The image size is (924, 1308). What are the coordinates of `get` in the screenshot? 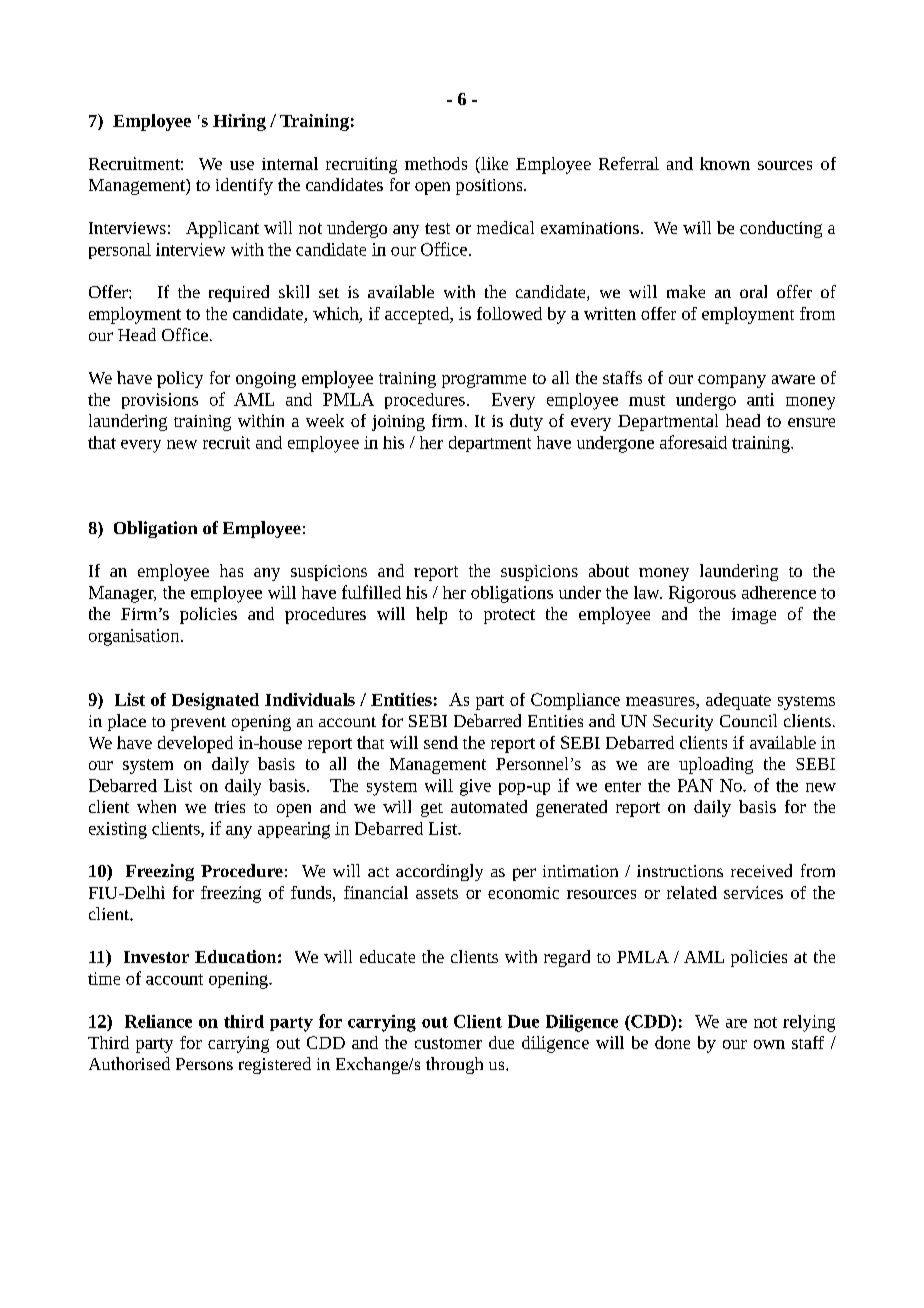 It's located at (432, 810).
